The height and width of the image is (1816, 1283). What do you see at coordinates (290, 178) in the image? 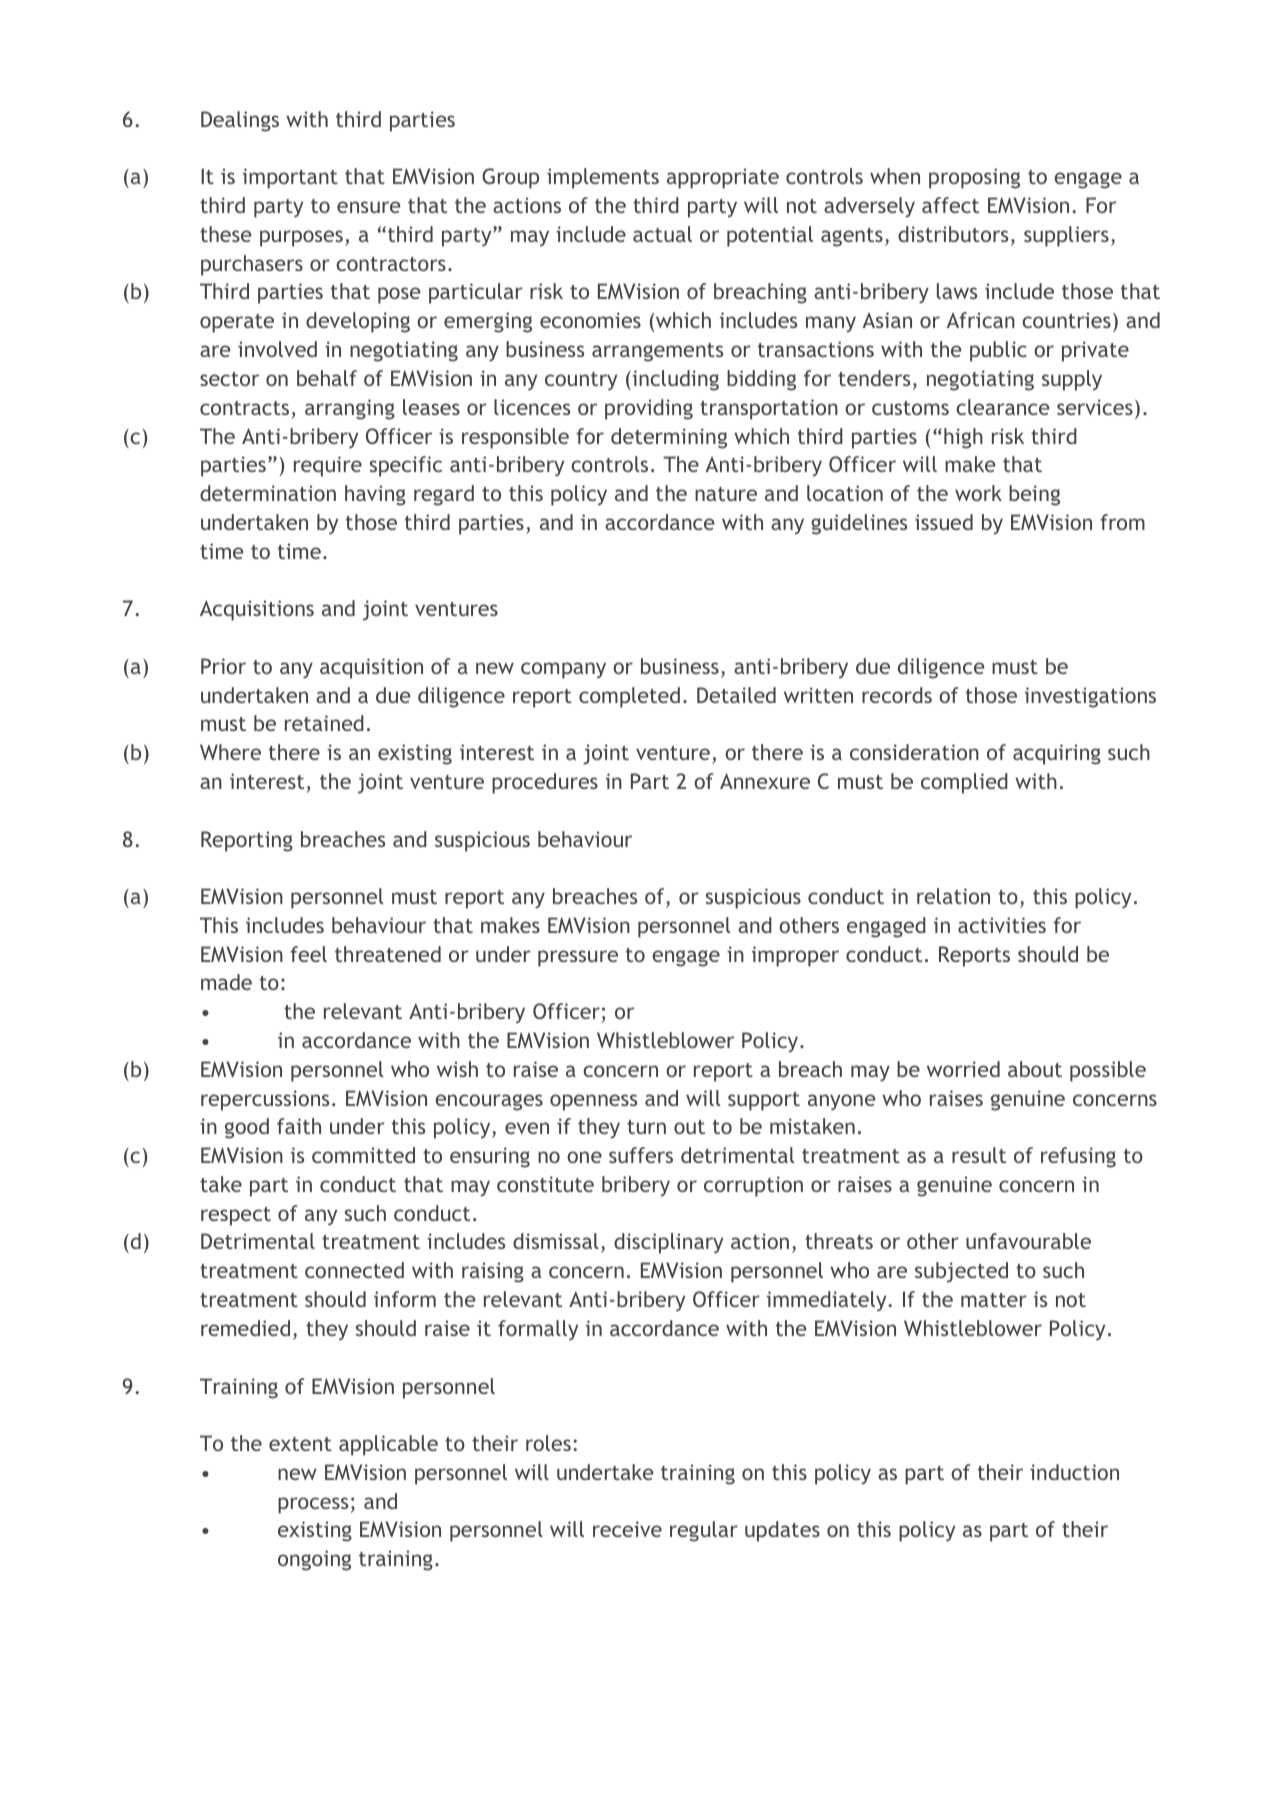
I see `important` at bounding box center [290, 178].
